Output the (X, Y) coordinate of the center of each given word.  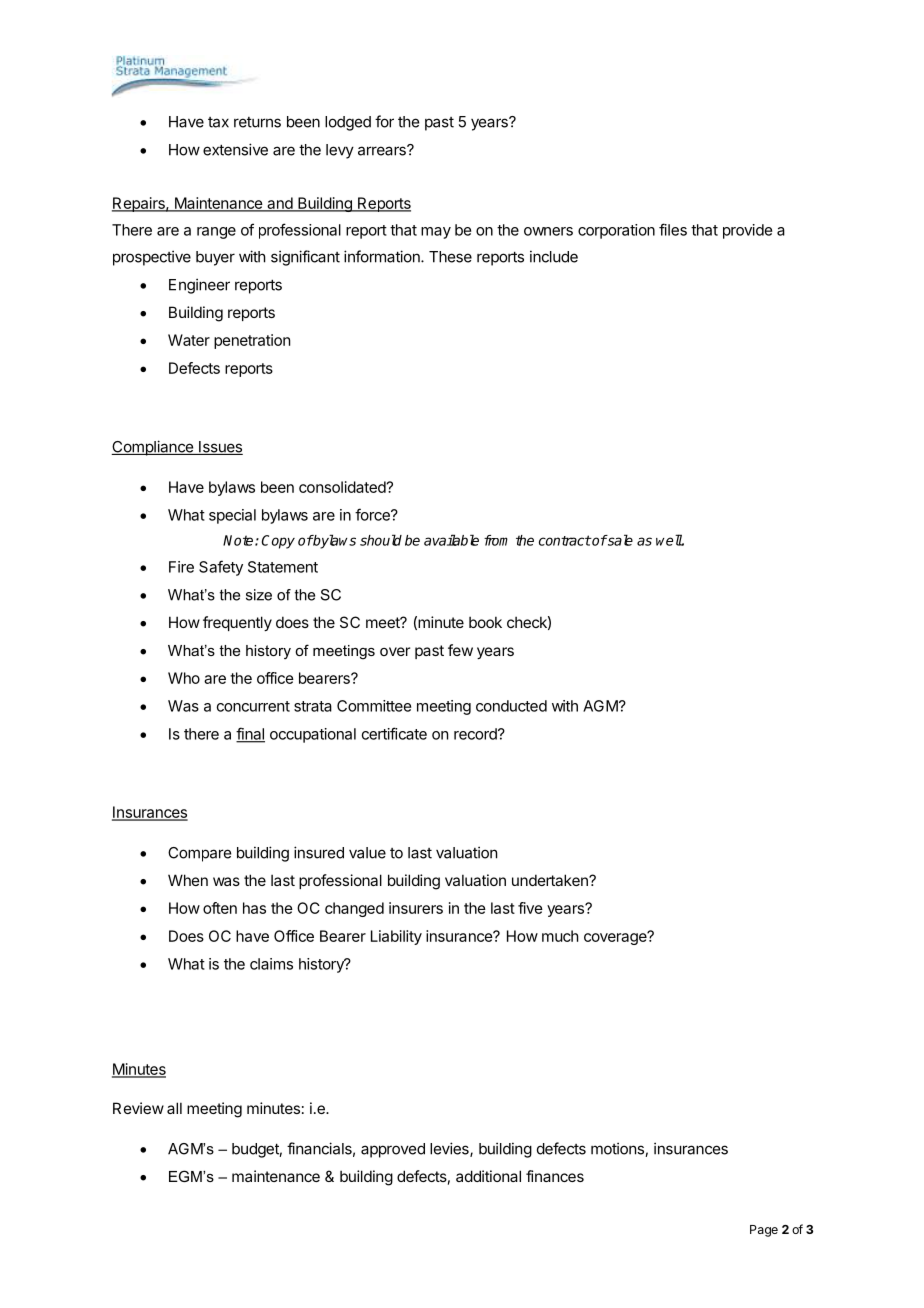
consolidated (342, 487)
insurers (416, 908)
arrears (383, 150)
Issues (220, 448)
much (560, 936)
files (673, 229)
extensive (235, 149)
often (220, 908)
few (460, 650)
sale (619, 540)
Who (184, 678)
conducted (511, 706)
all (174, 1108)
